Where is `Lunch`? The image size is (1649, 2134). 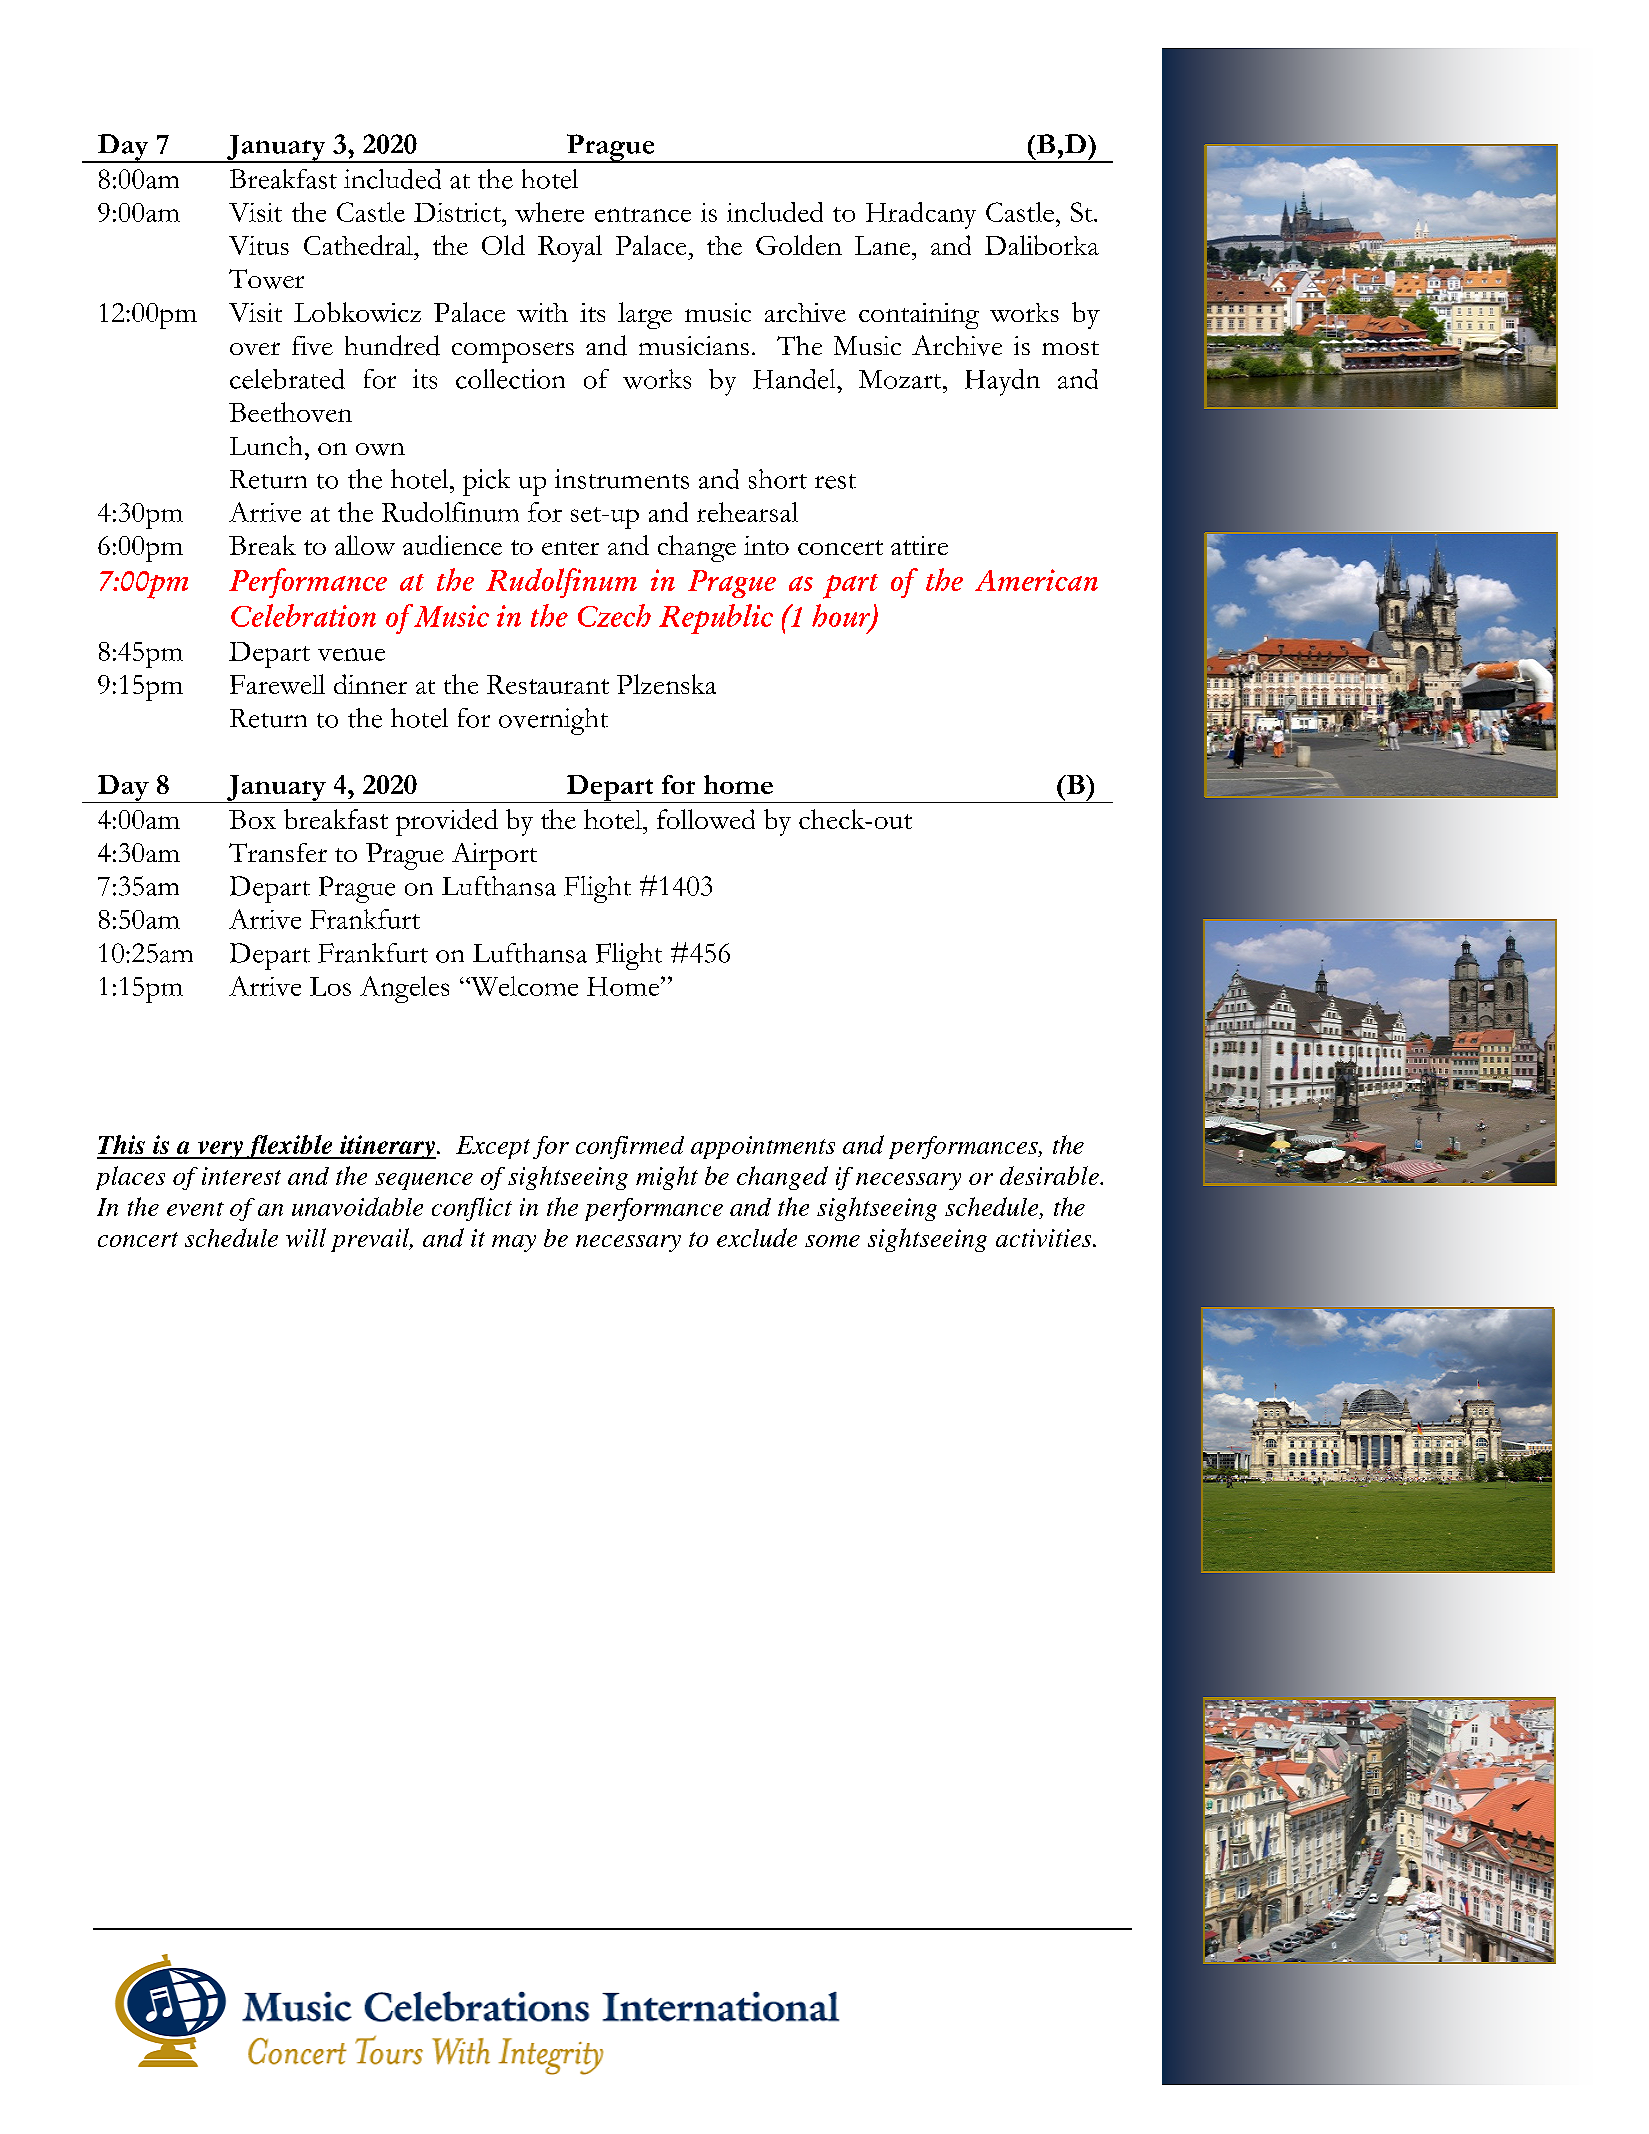 Lunch is located at coordinates (266, 445).
